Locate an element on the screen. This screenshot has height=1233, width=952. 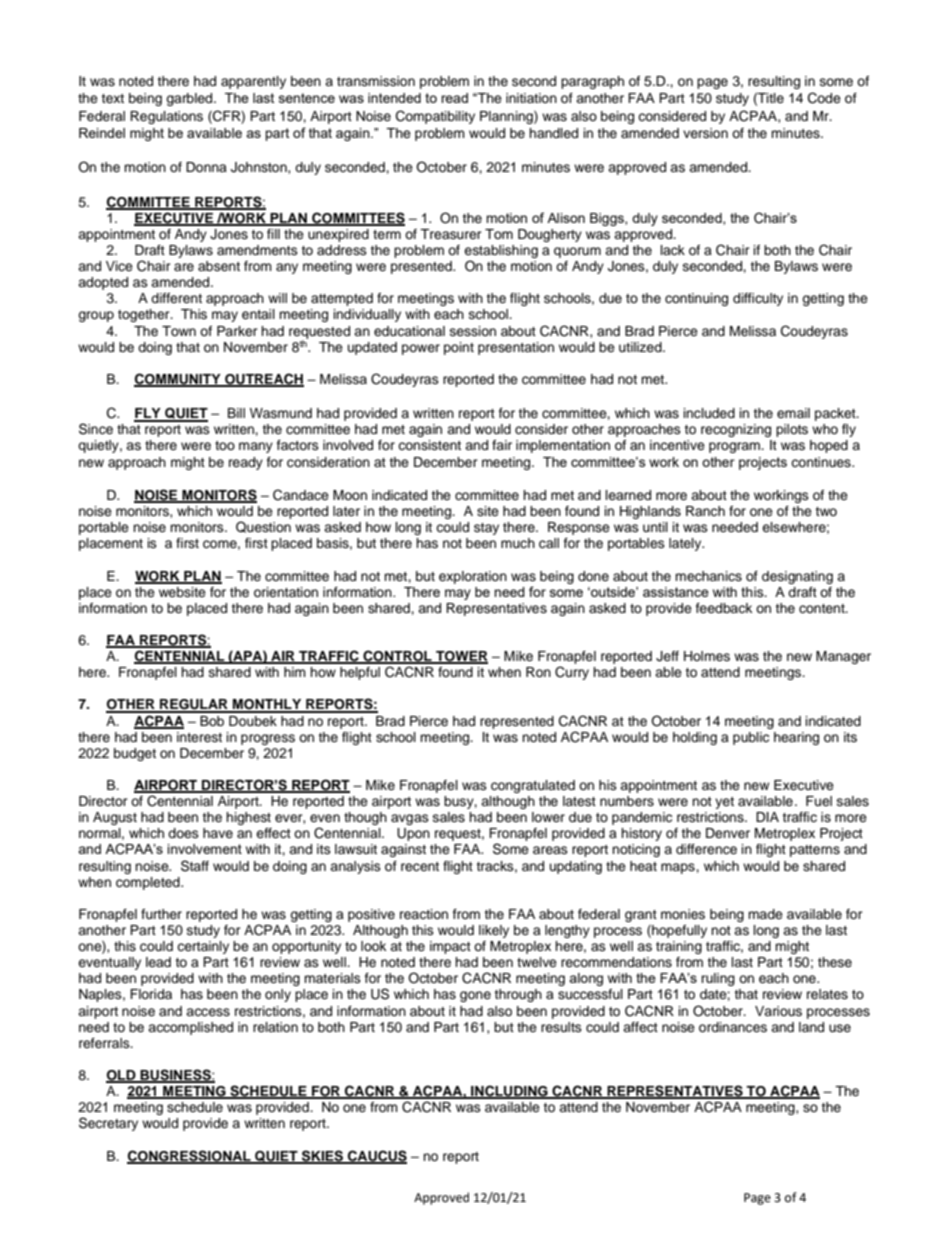
COMMUNITY is located at coordinates (178, 380).
